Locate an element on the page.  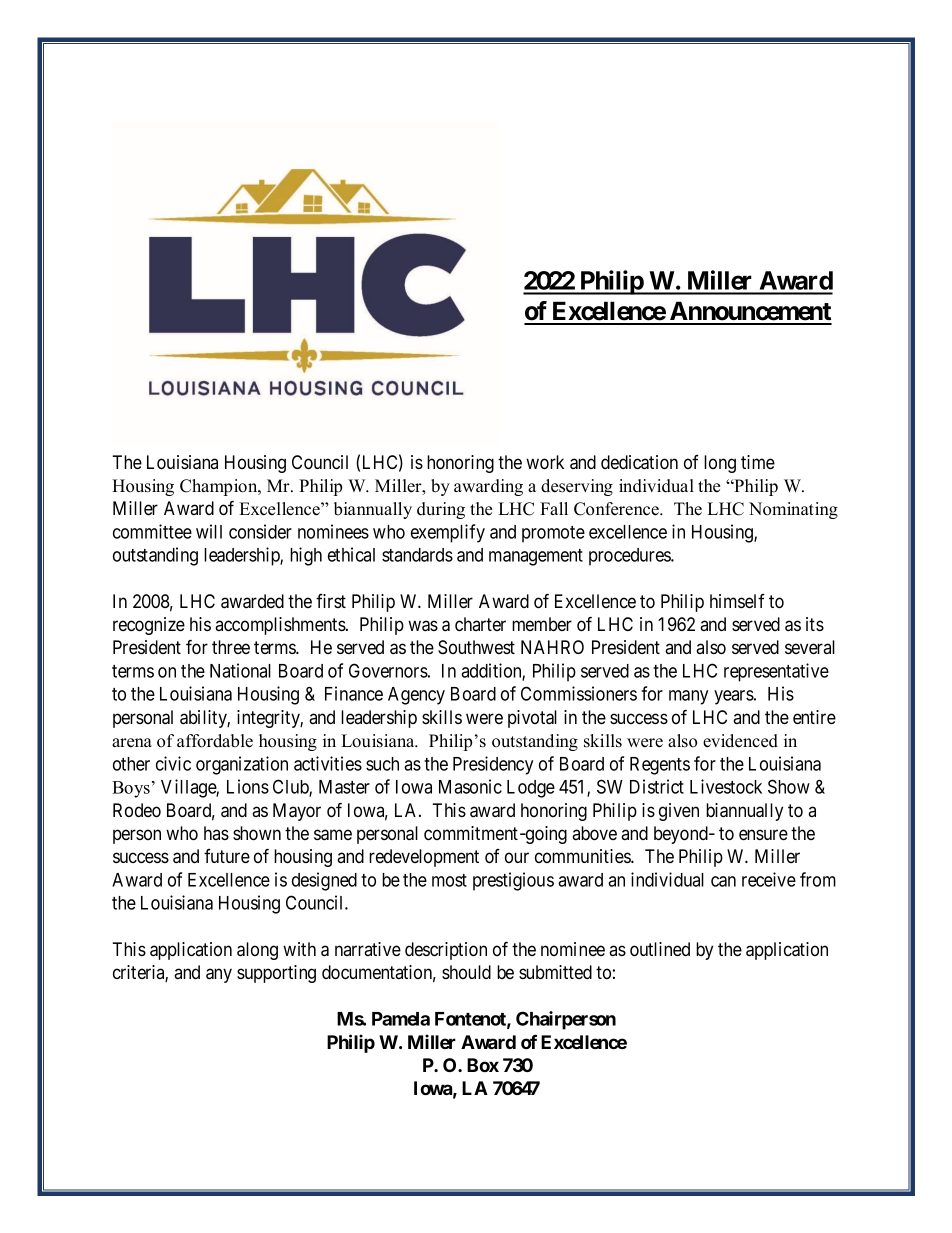
supporting is located at coordinates (276, 974).
